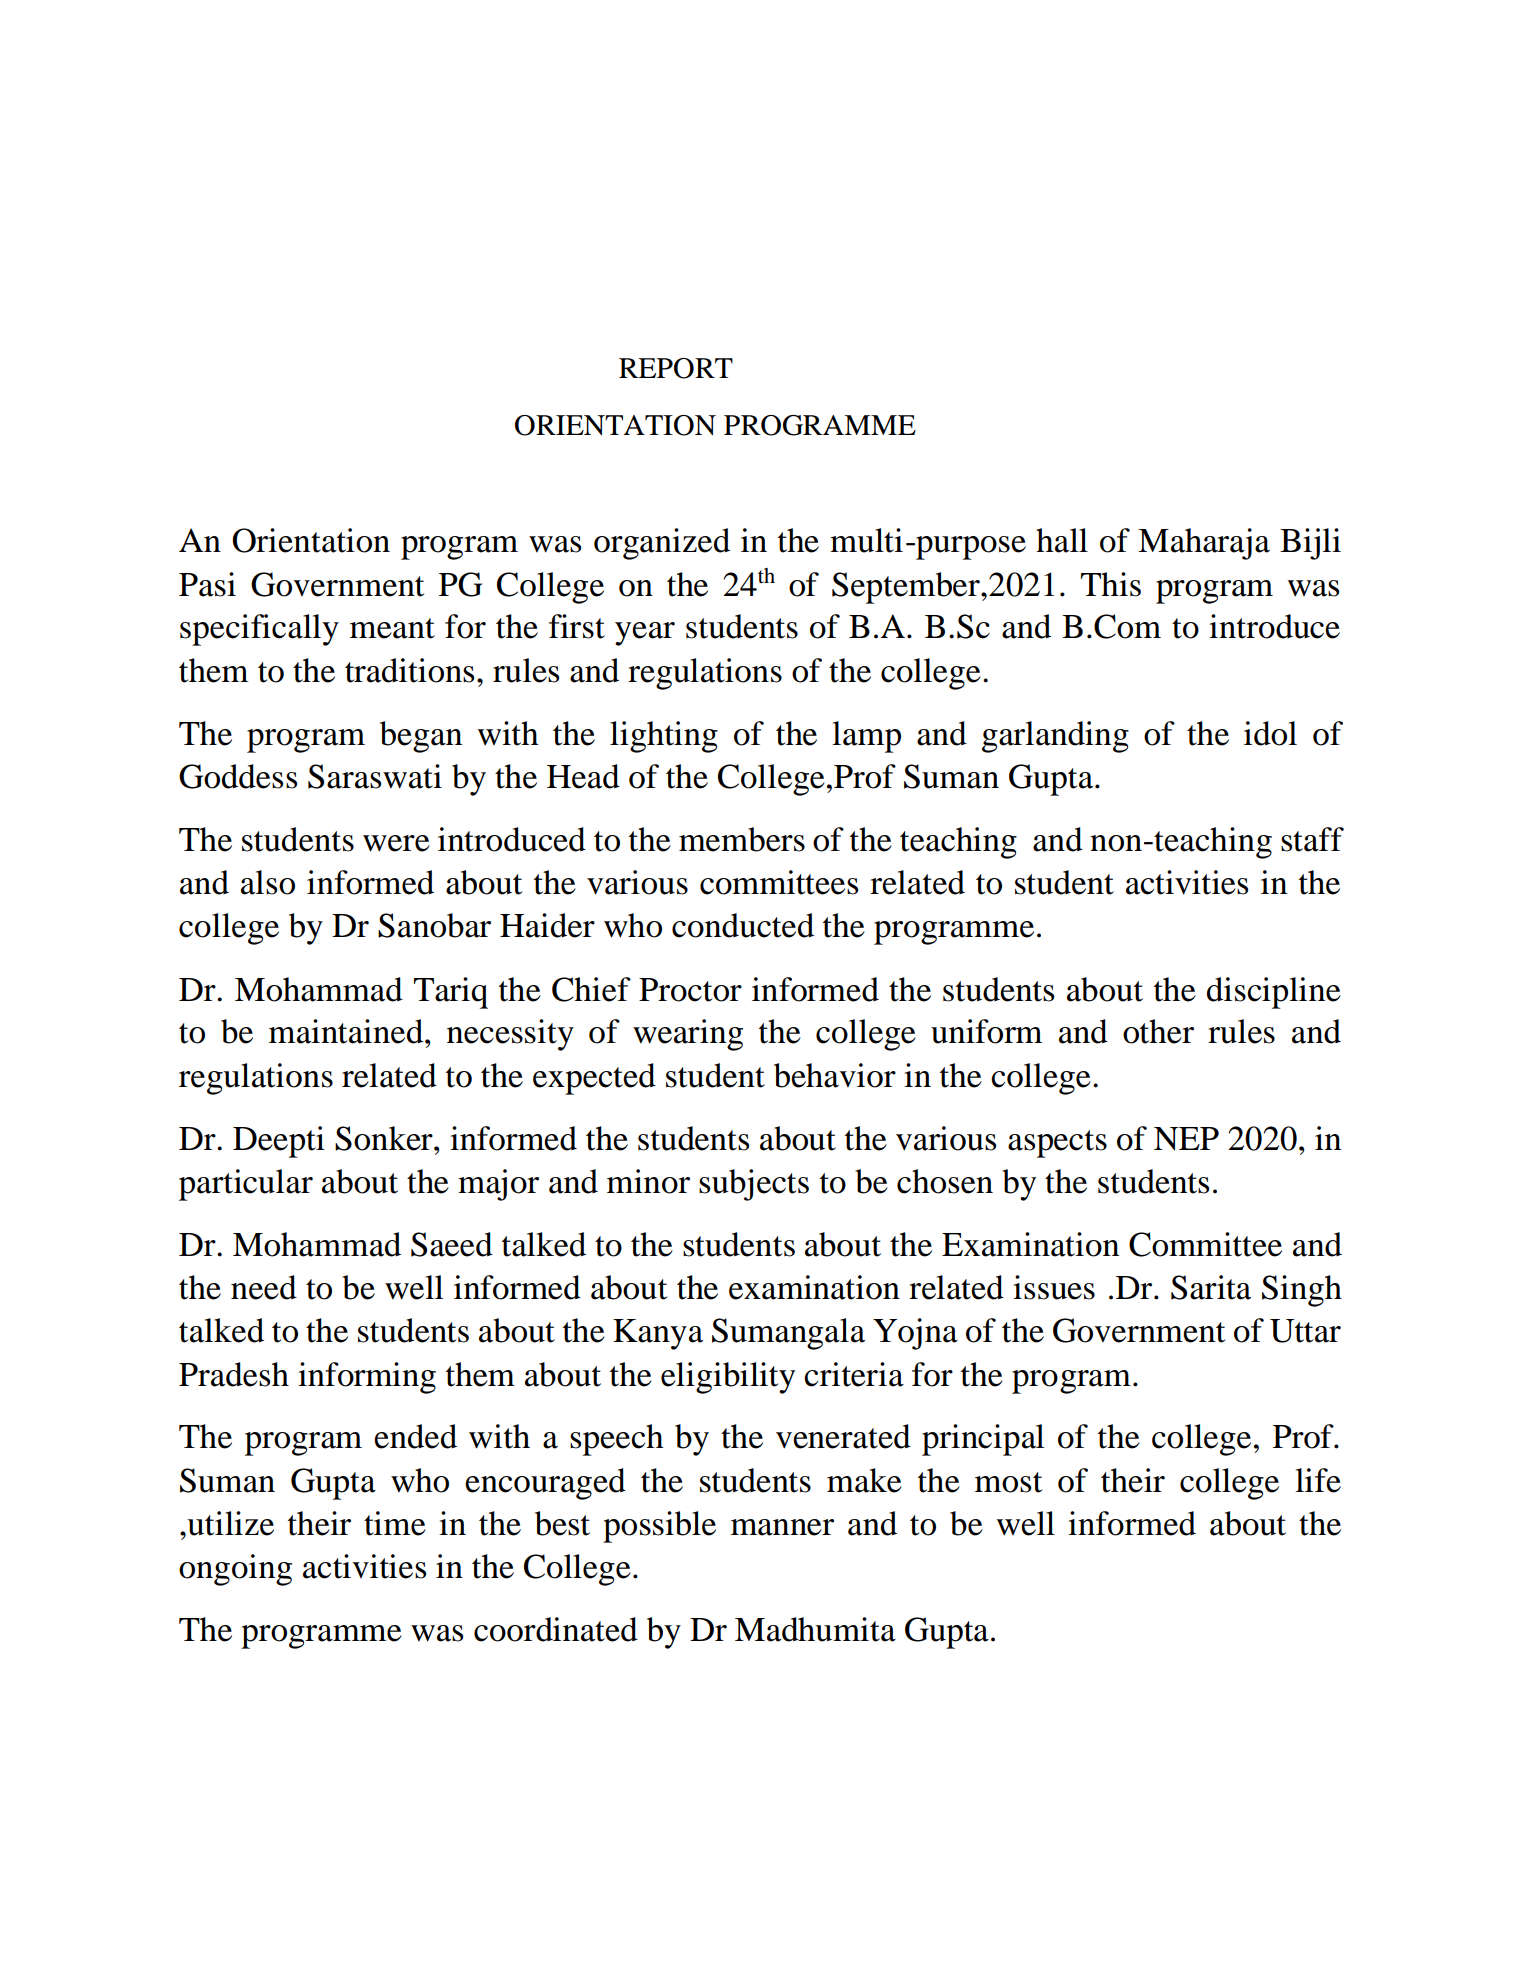 Image resolution: width=1520 pixels, height=1967 pixels. Describe the element at coordinates (1318, 1480) in the document. I see `life` at that location.
